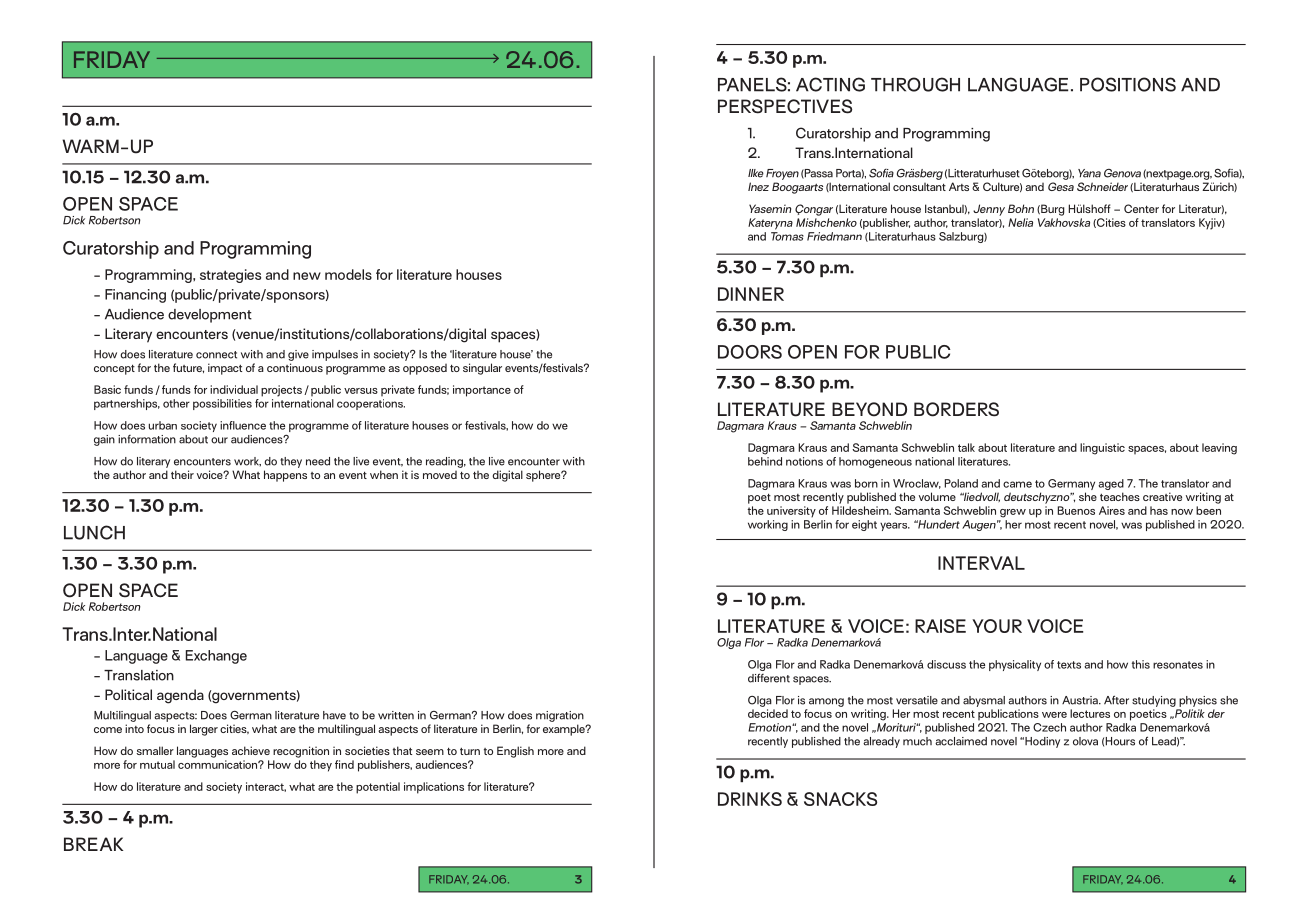  What do you see at coordinates (840, 799) in the image?
I see `SNACKS` at bounding box center [840, 799].
